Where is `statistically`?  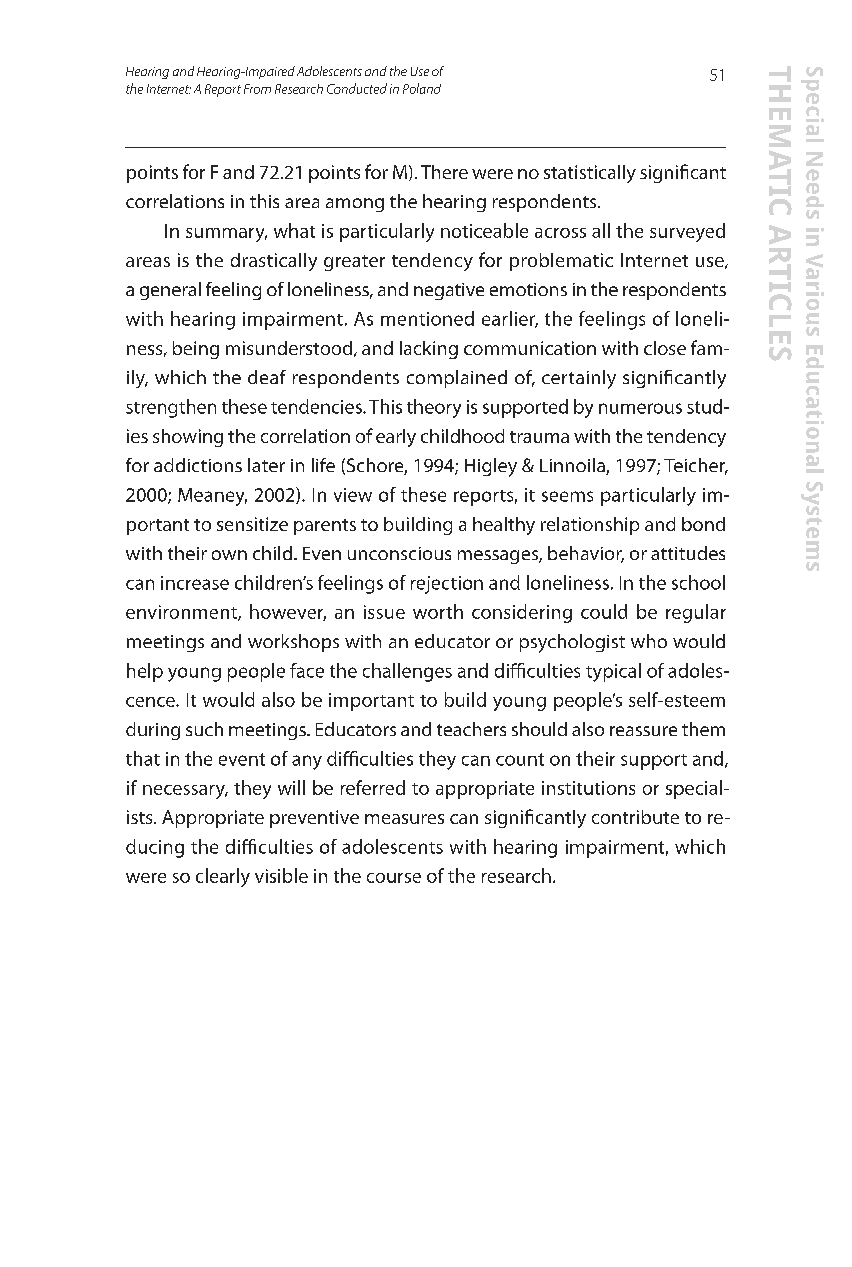 statistically is located at coordinates (590, 174).
